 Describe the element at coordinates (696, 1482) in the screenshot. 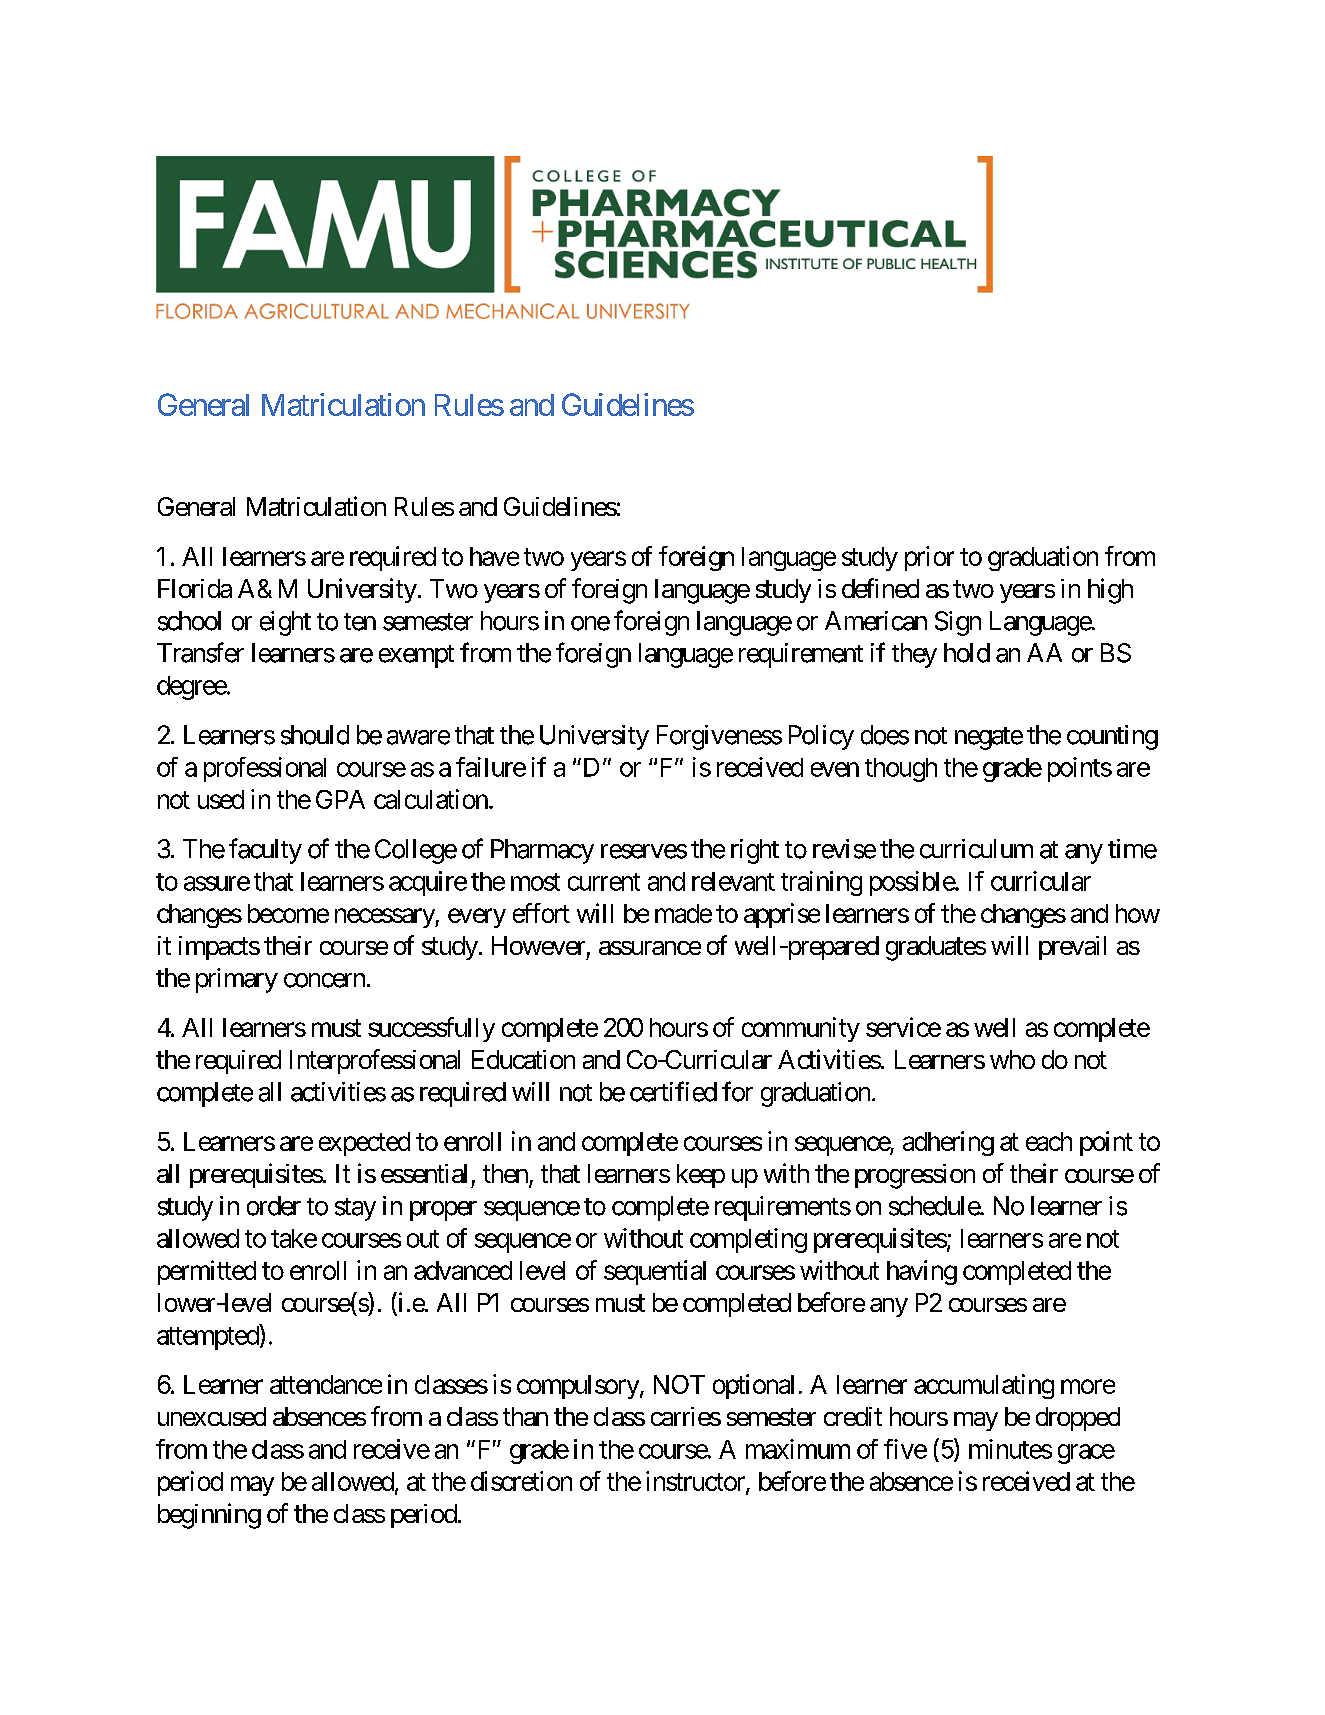

I see `instructor` at that location.
